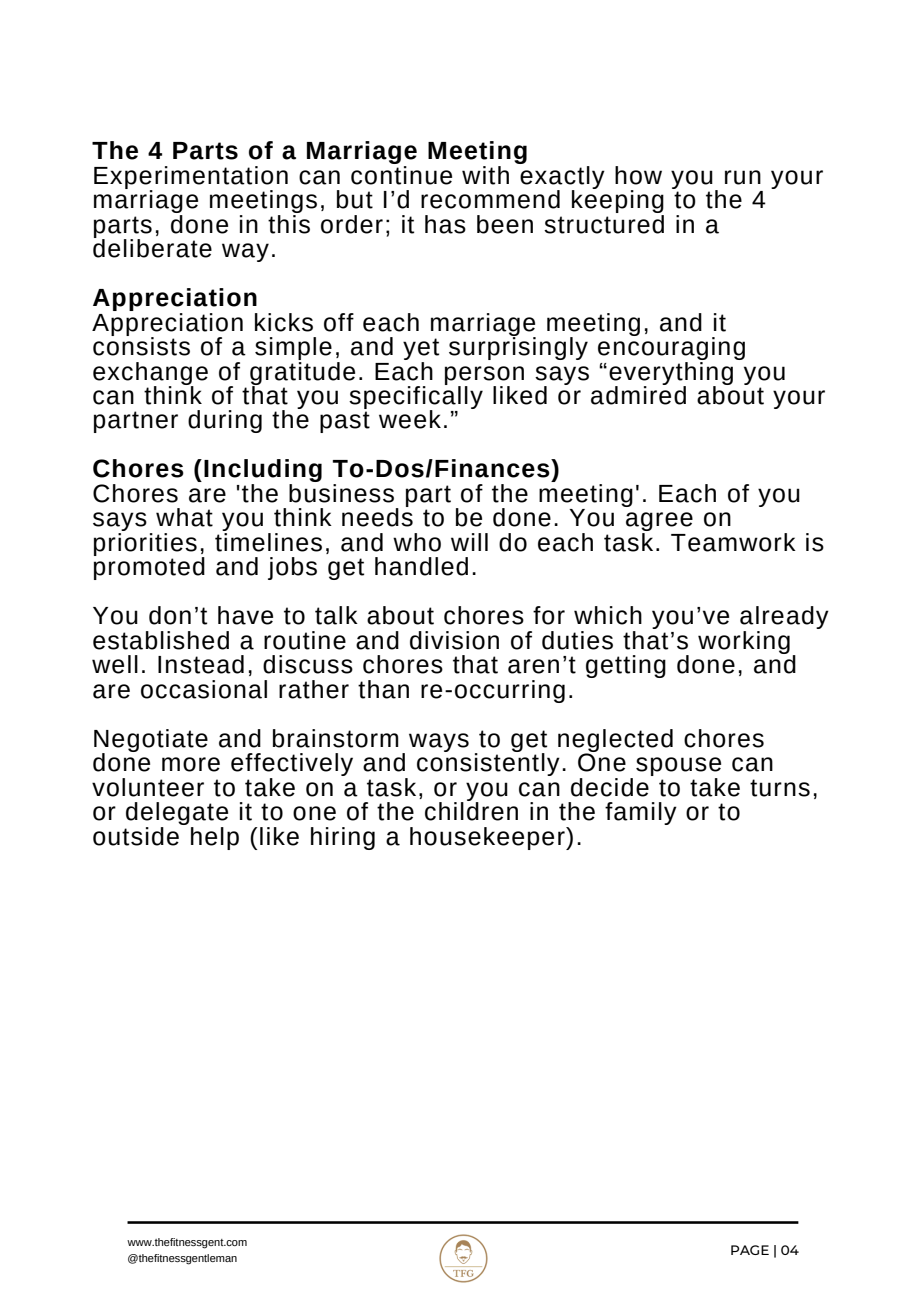 The height and width of the screenshot is (1308, 924). Describe the element at coordinates (733, 542) in the screenshot. I see `Teamwork` at that location.
